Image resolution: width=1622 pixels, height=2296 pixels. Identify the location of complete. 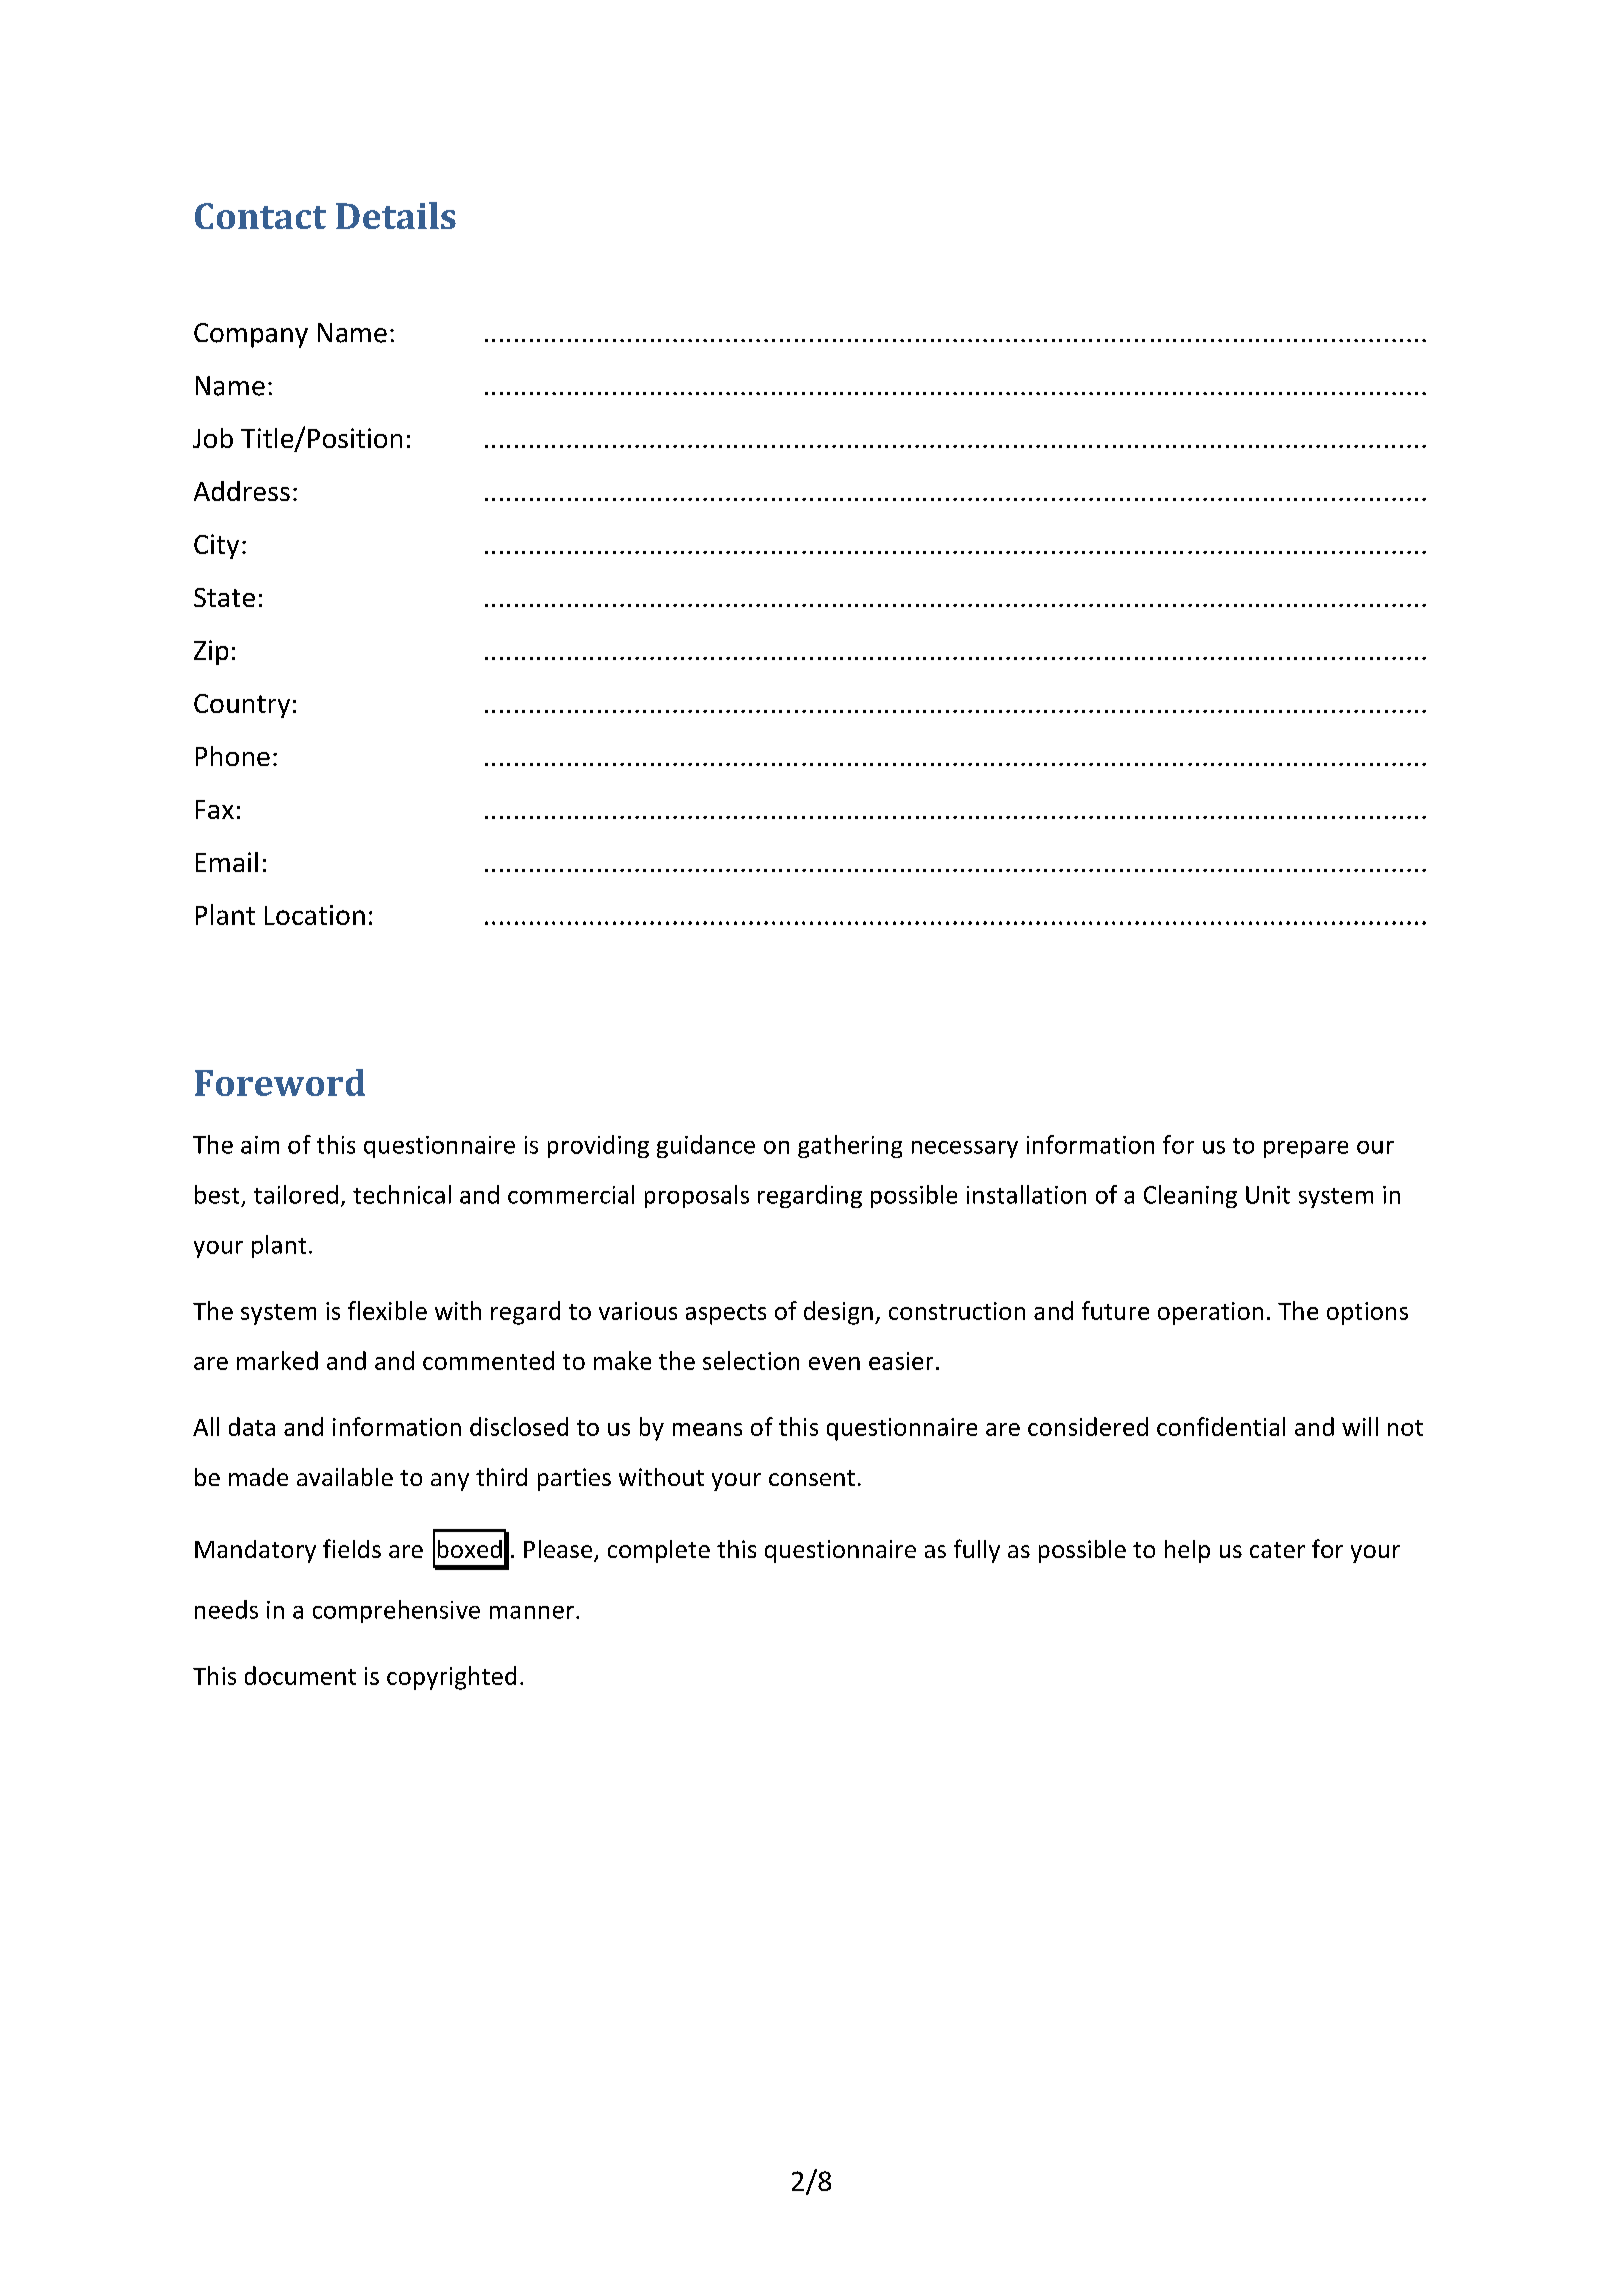
(659, 1551).
